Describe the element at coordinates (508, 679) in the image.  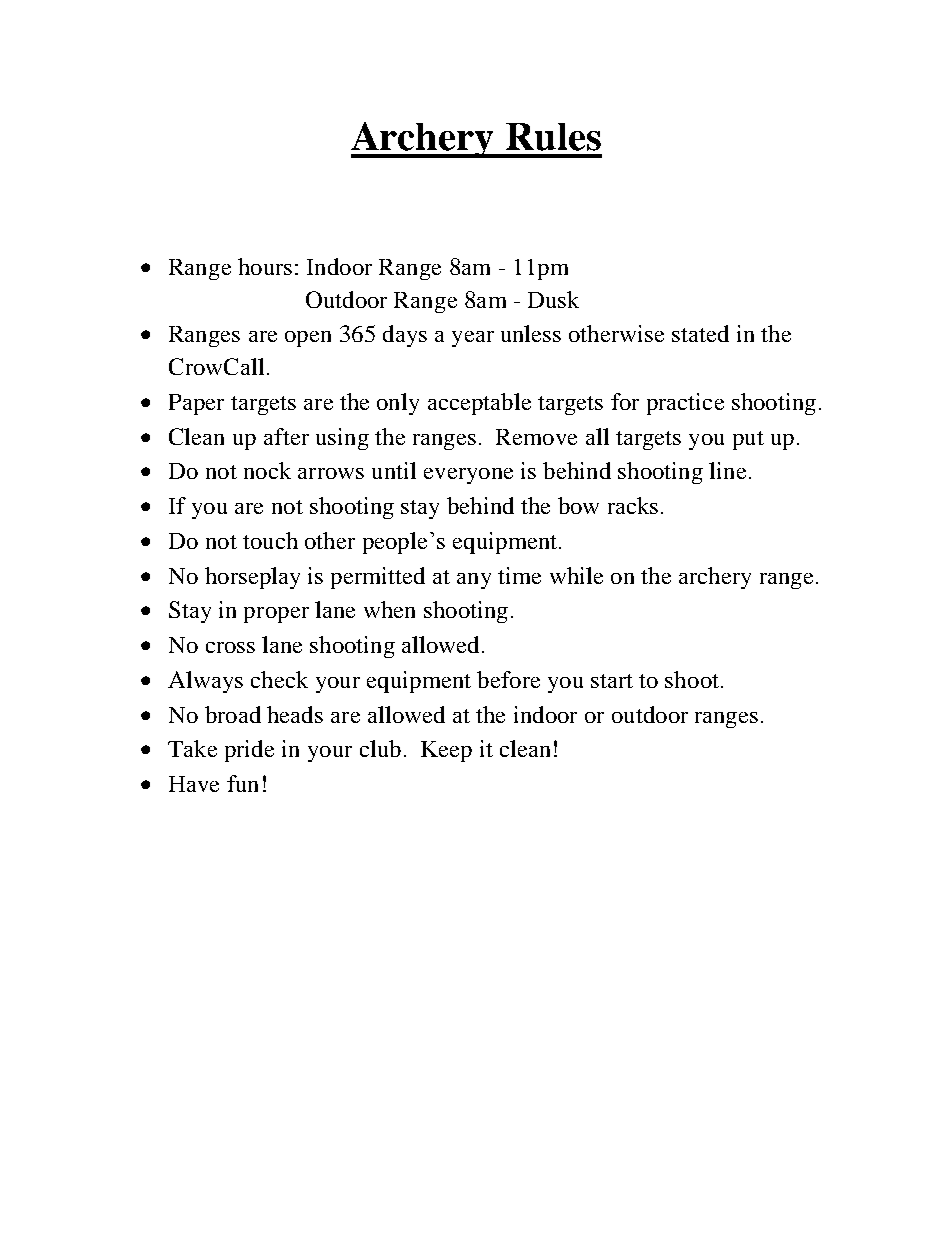
I see `before` at that location.
